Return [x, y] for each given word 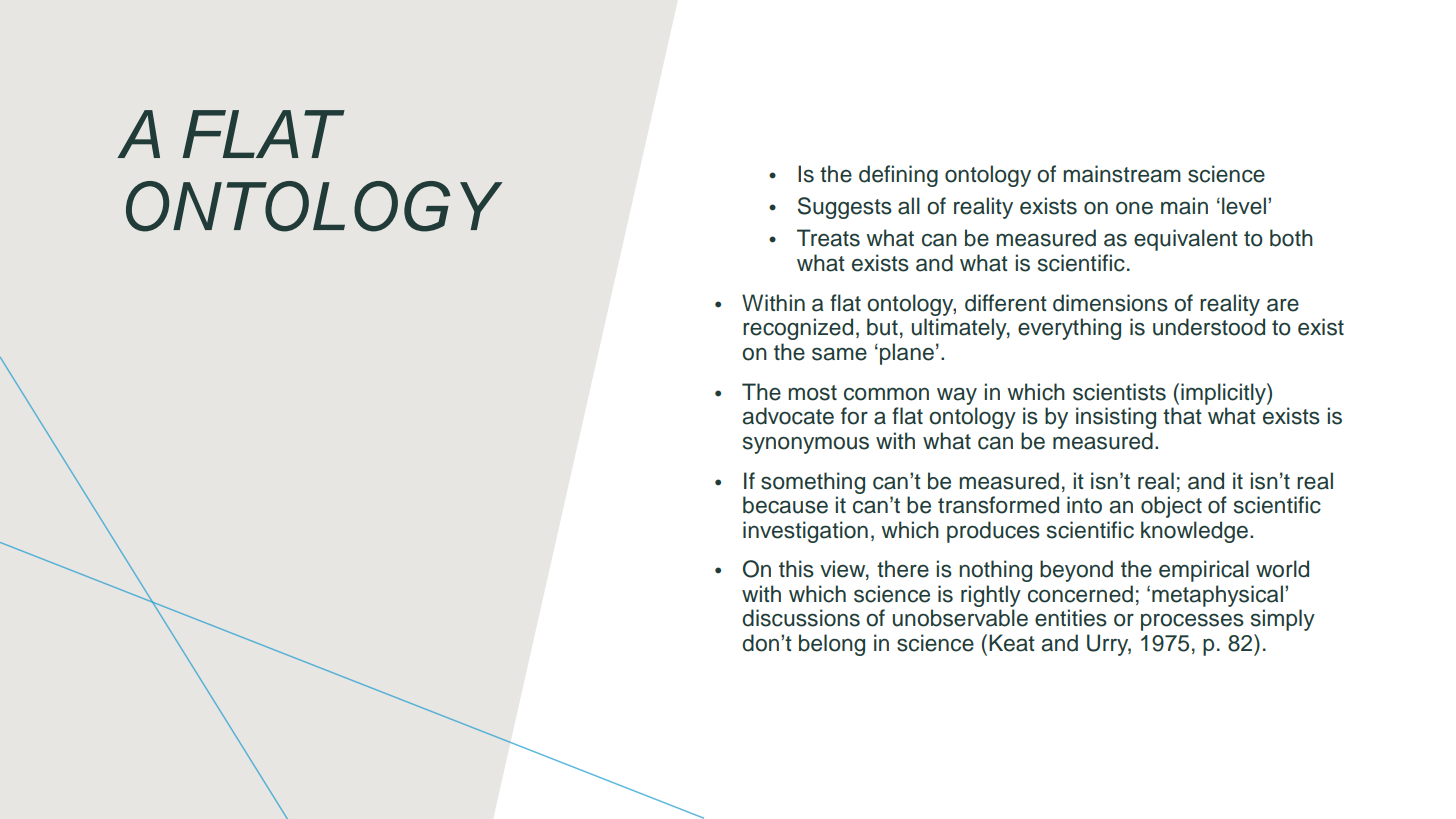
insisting [1116, 418]
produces [993, 532]
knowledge [1194, 532]
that [1182, 416]
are [1283, 305]
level [1244, 206]
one [1134, 208]
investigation [805, 532]
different [1006, 303]
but [882, 327]
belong [832, 645]
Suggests [845, 208]
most [812, 393]
